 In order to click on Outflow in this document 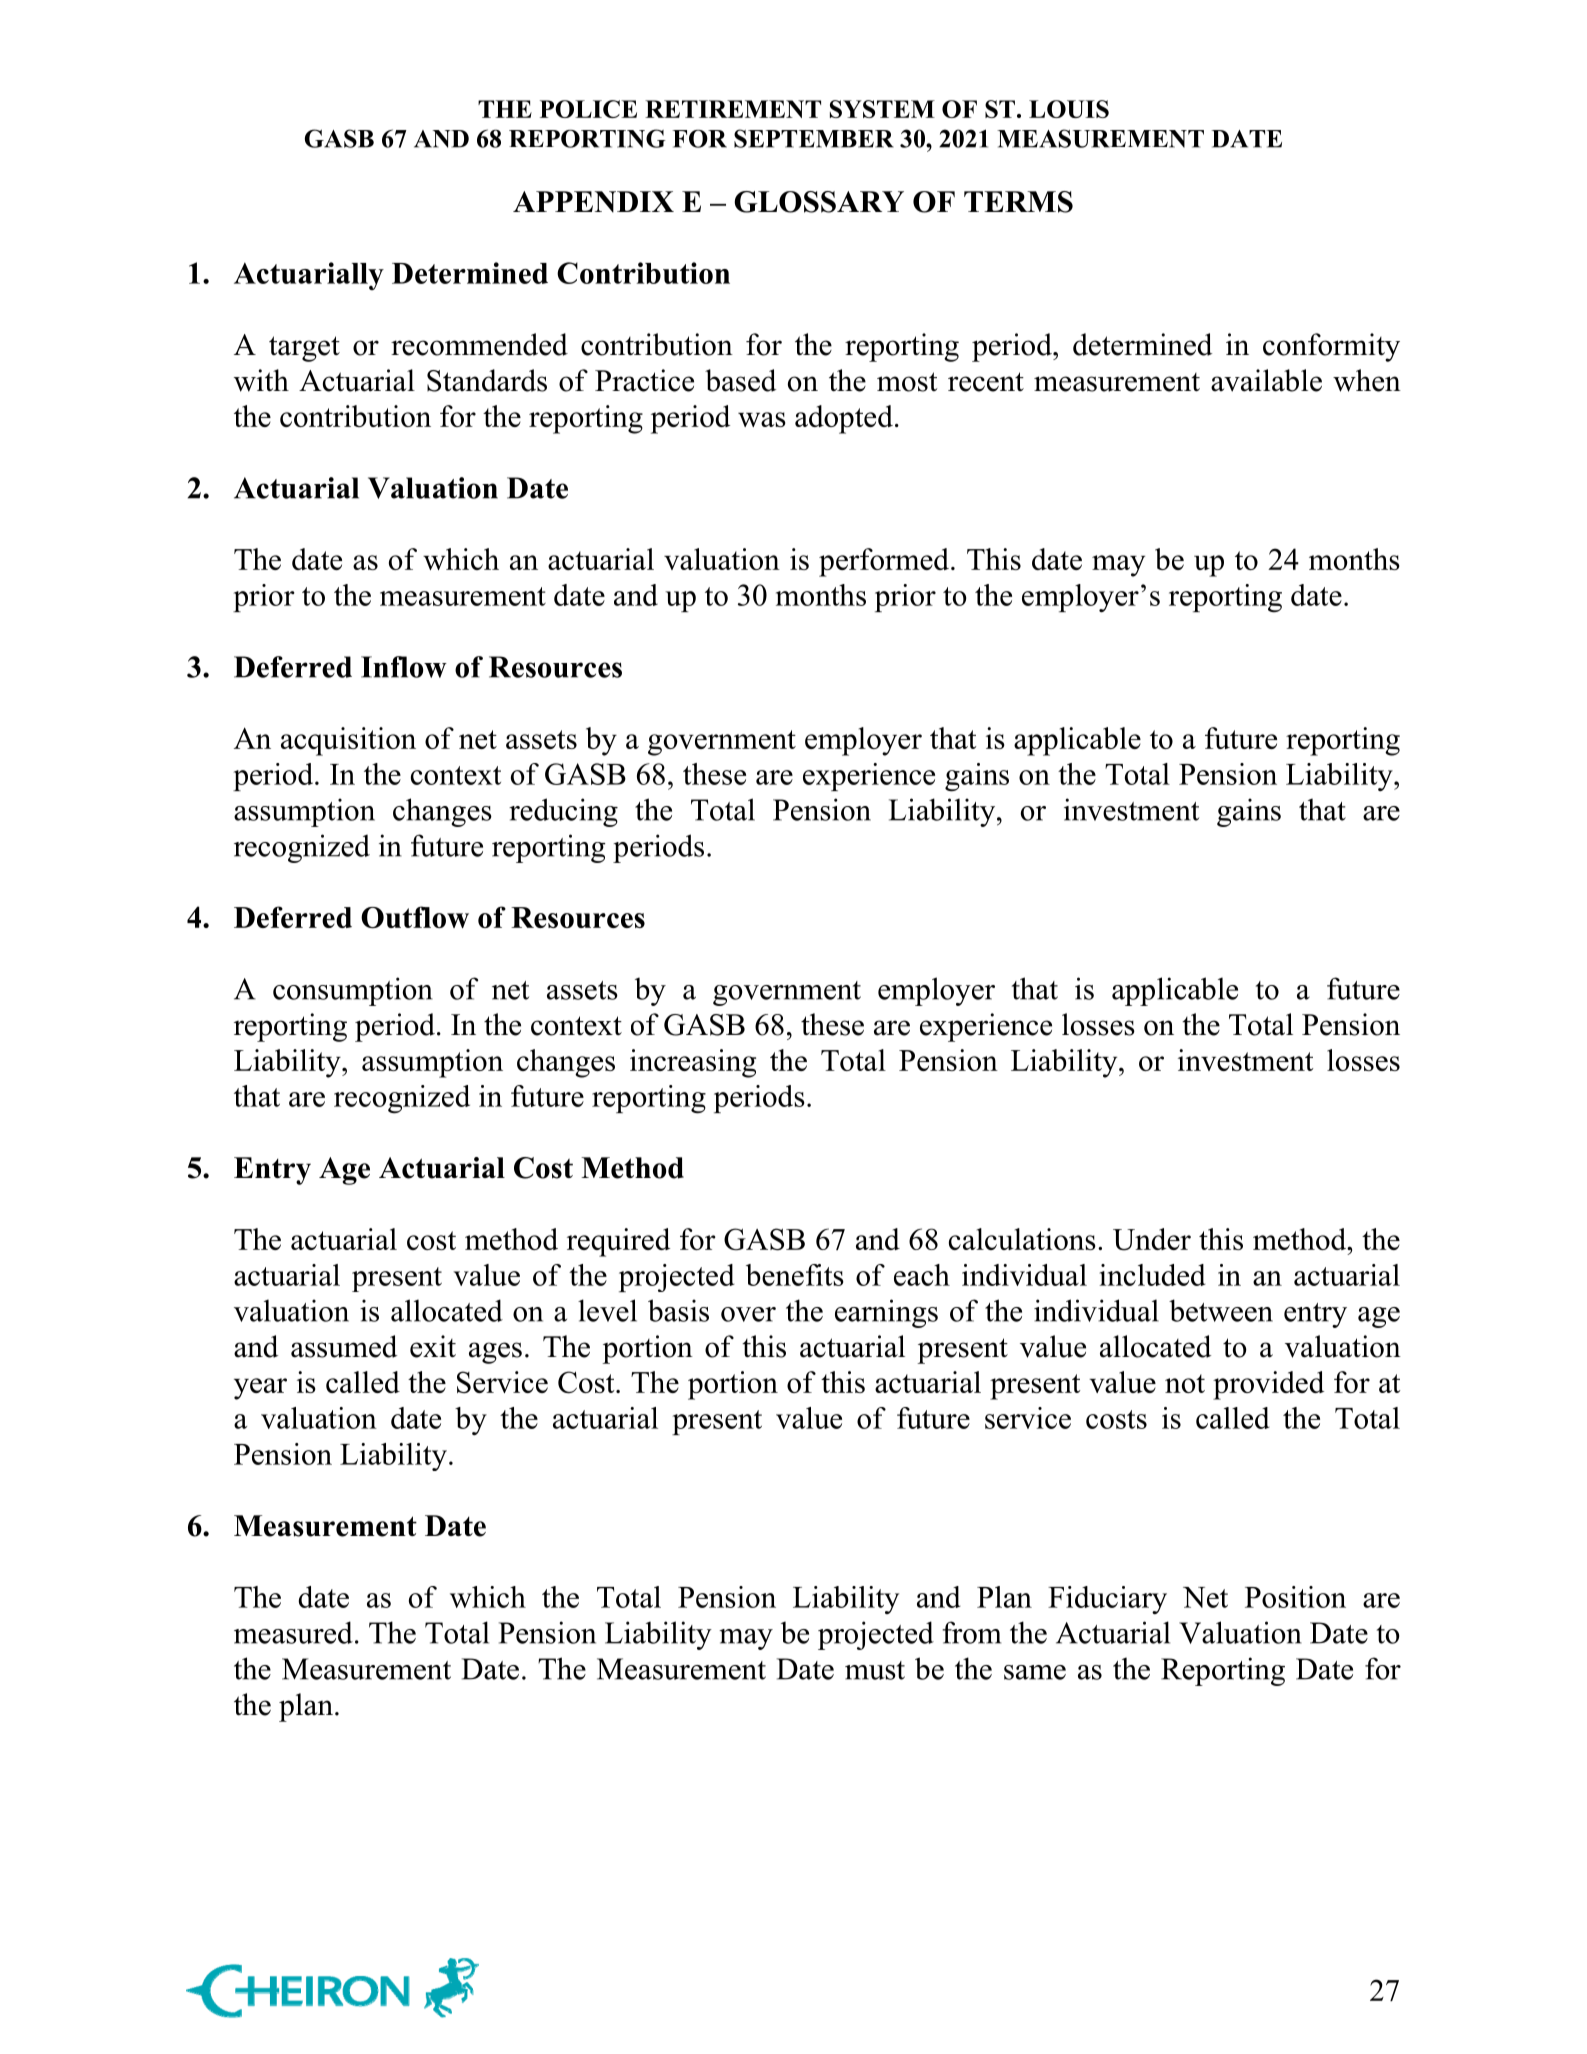, I will do `click(415, 917)`.
